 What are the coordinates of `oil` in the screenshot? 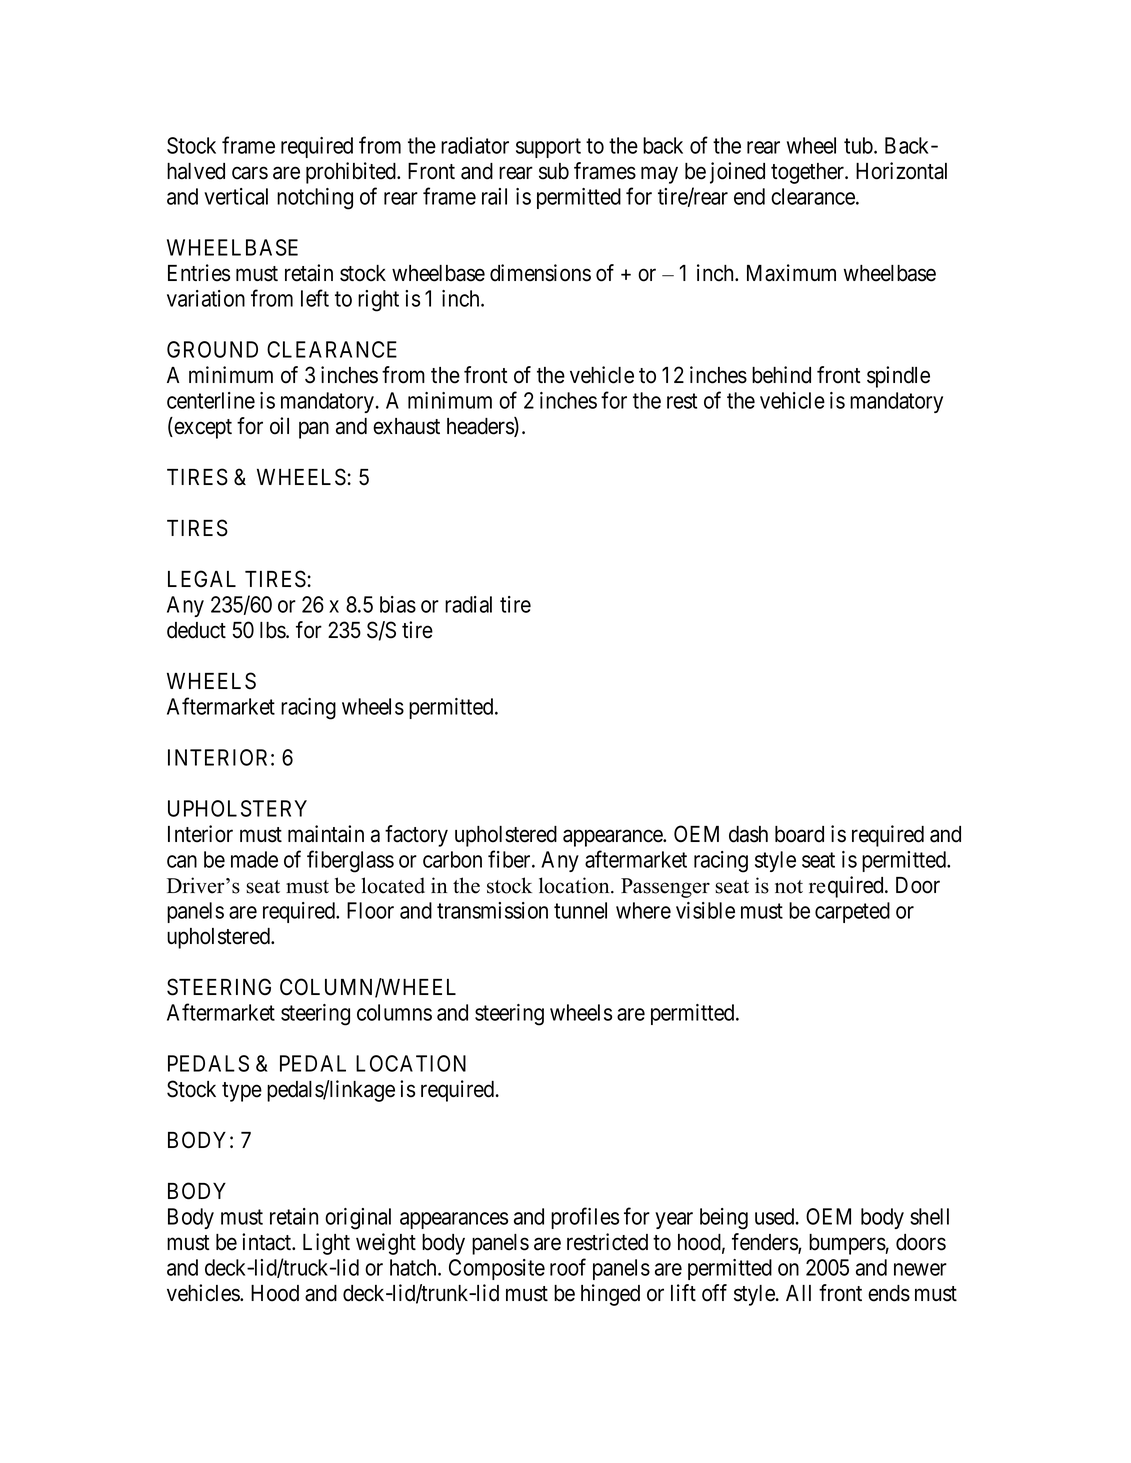 It's located at (279, 426).
